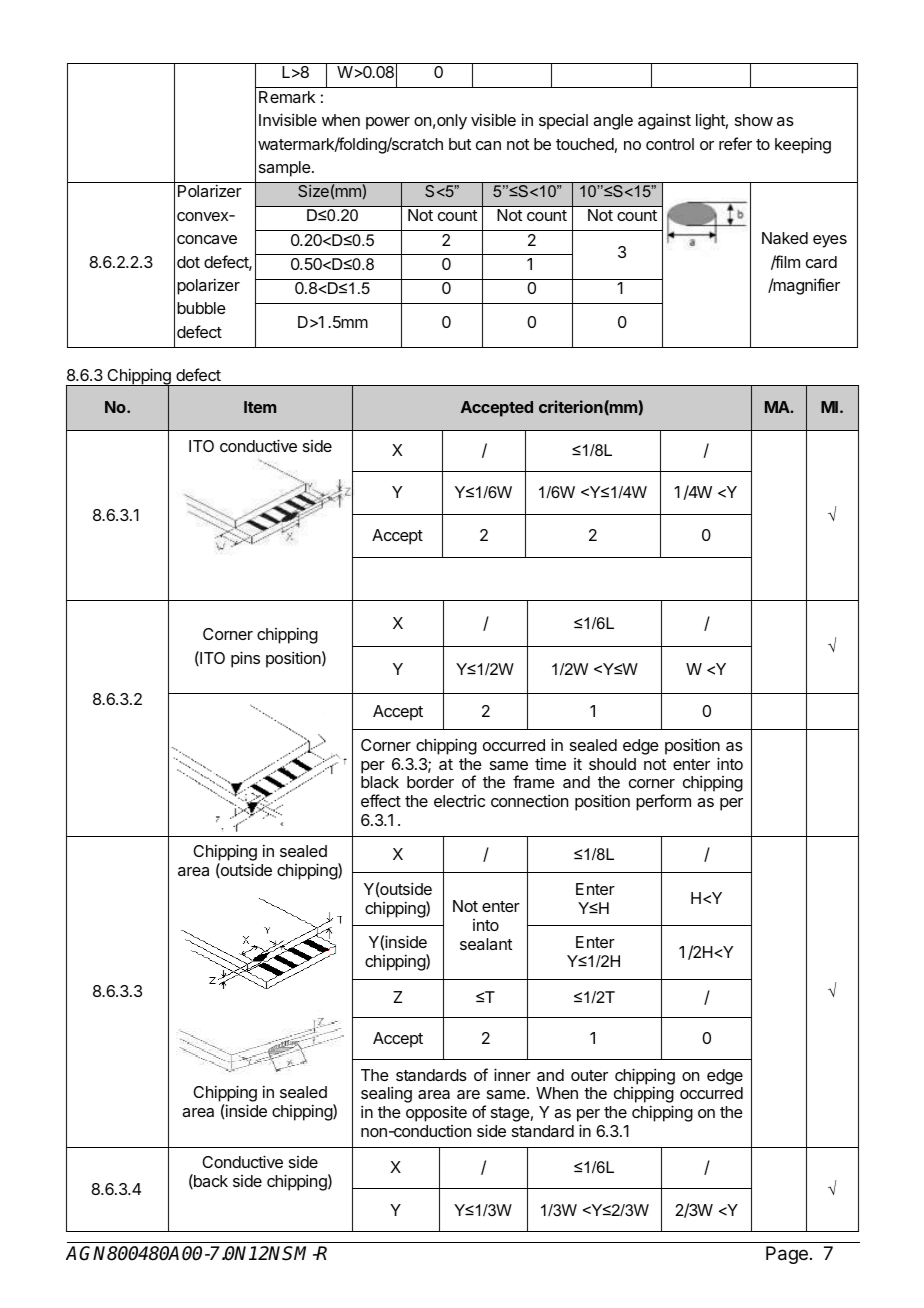 The height and width of the screenshot is (1308, 924). I want to click on black, so click(380, 782).
